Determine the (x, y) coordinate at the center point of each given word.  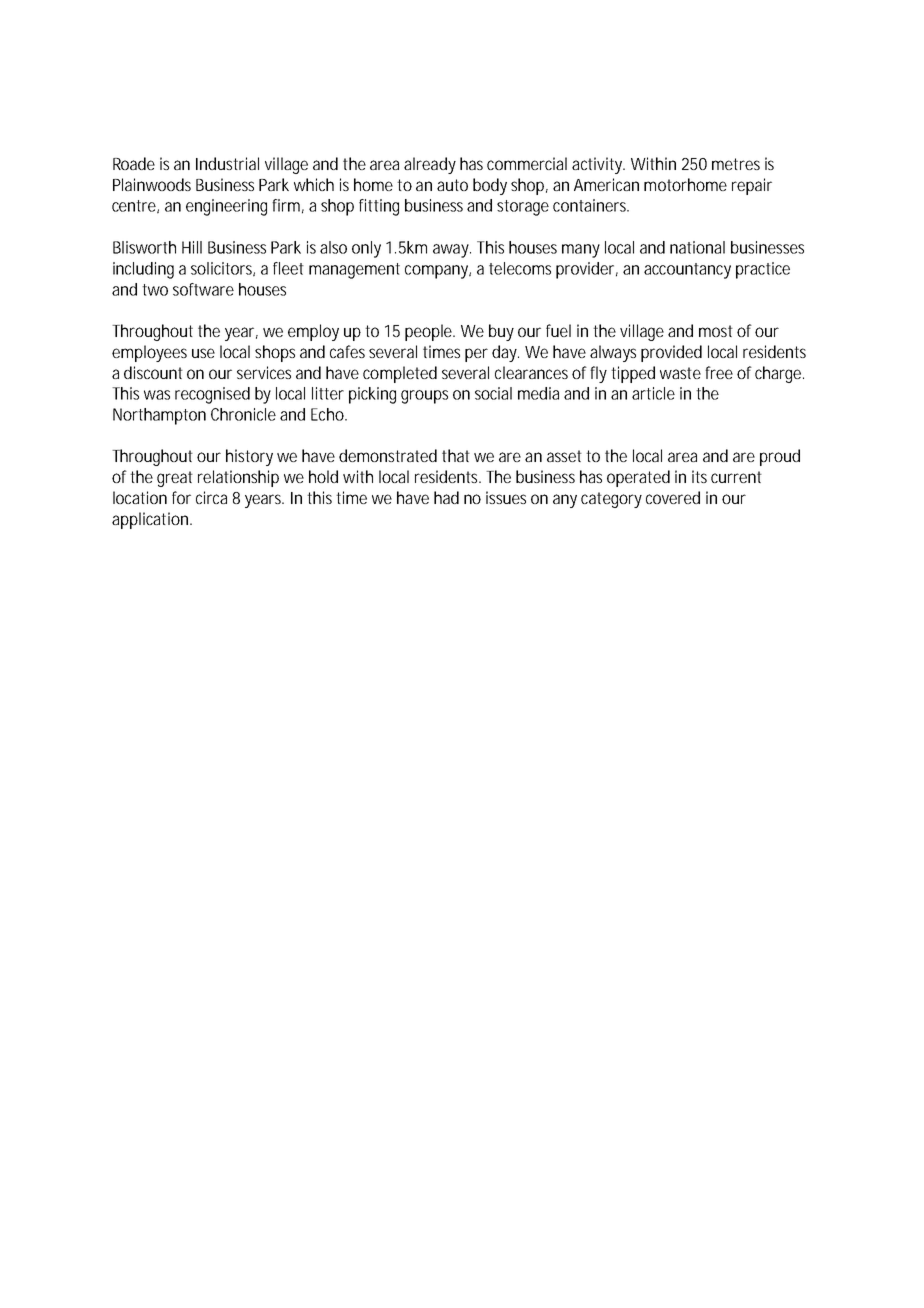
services (264, 372)
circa (211, 497)
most (716, 331)
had (446, 497)
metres (736, 164)
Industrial (227, 163)
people (430, 332)
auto (452, 185)
